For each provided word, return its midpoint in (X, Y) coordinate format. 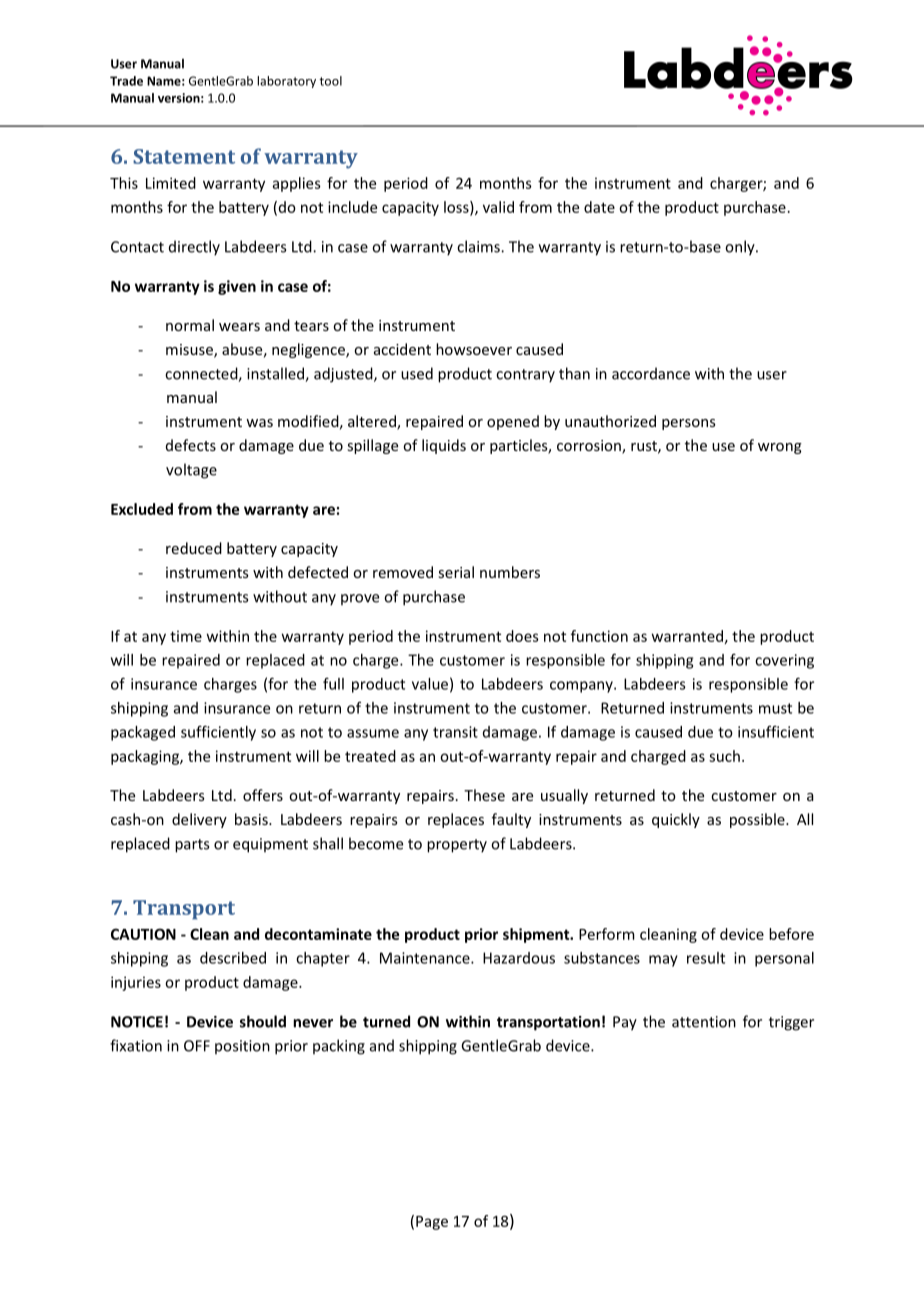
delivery (199, 820)
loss (457, 208)
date (599, 207)
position (242, 1047)
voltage (191, 471)
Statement (184, 156)
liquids (444, 446)
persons (689, 424)
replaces (456, 820)
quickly (676, 820)
